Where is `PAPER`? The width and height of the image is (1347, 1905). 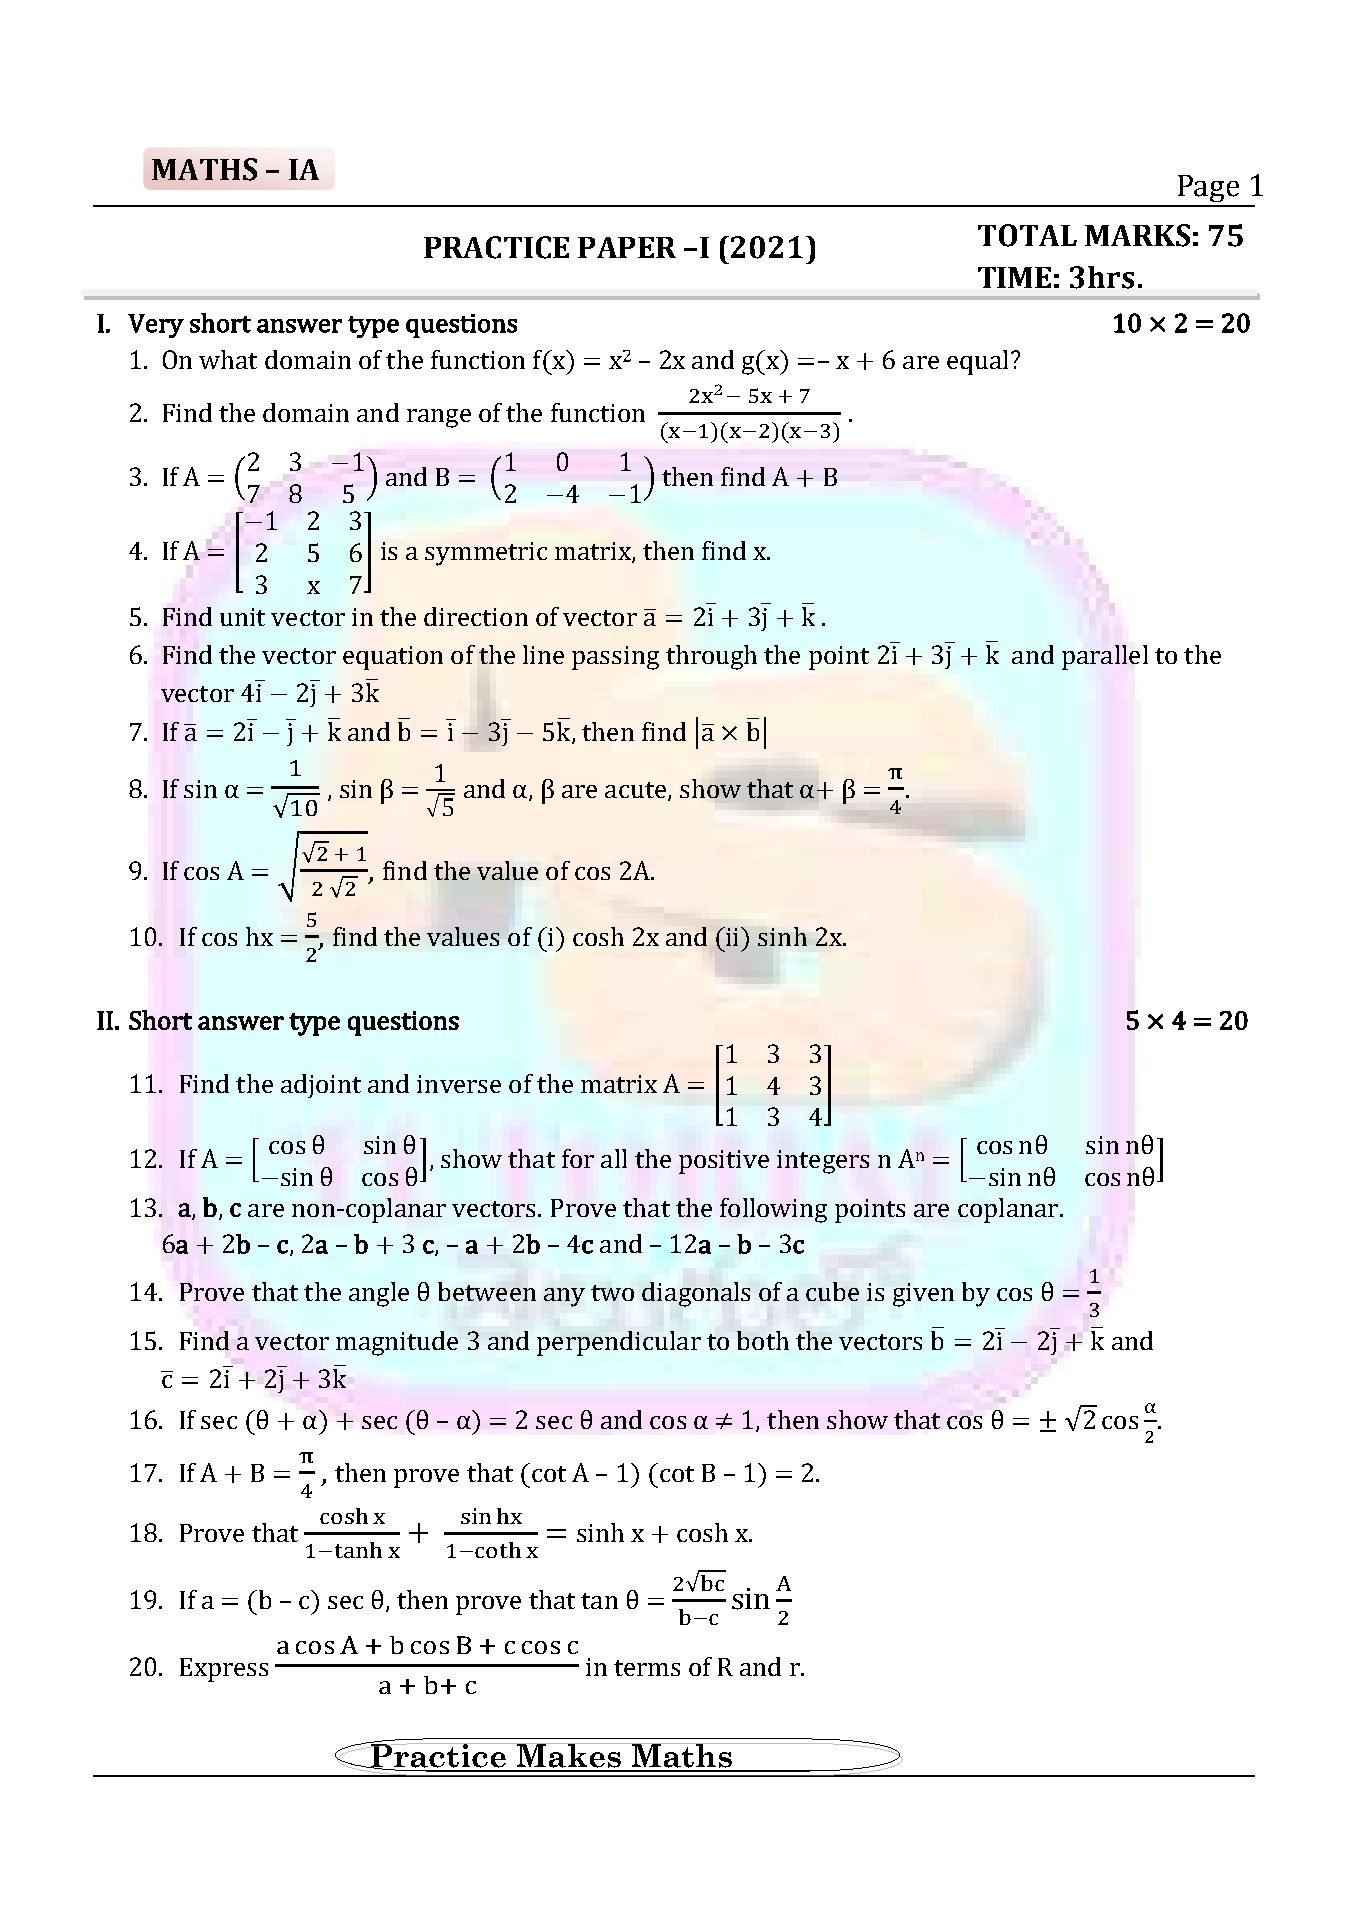 PAPER is located at coordinates (627, 247).
